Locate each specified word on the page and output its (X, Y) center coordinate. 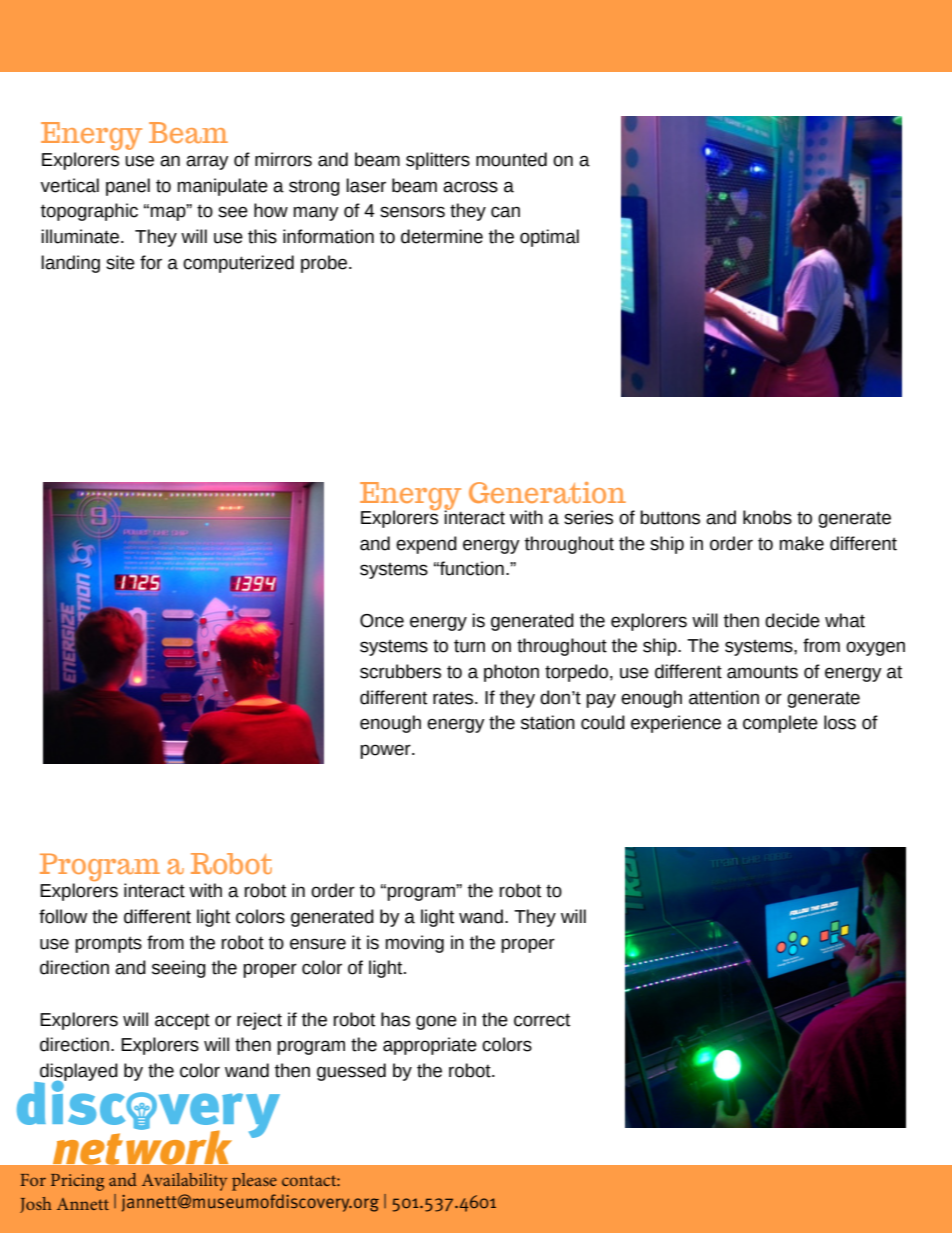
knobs (767, 517)
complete (780, 724)
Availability (184, 1182)
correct (542, 1020)
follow (63, 916)
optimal (549, 238)
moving (415, 944)
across (470, 187)
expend (426, 545)
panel (128, 187)
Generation (547, 492)
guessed (351, 1072)
